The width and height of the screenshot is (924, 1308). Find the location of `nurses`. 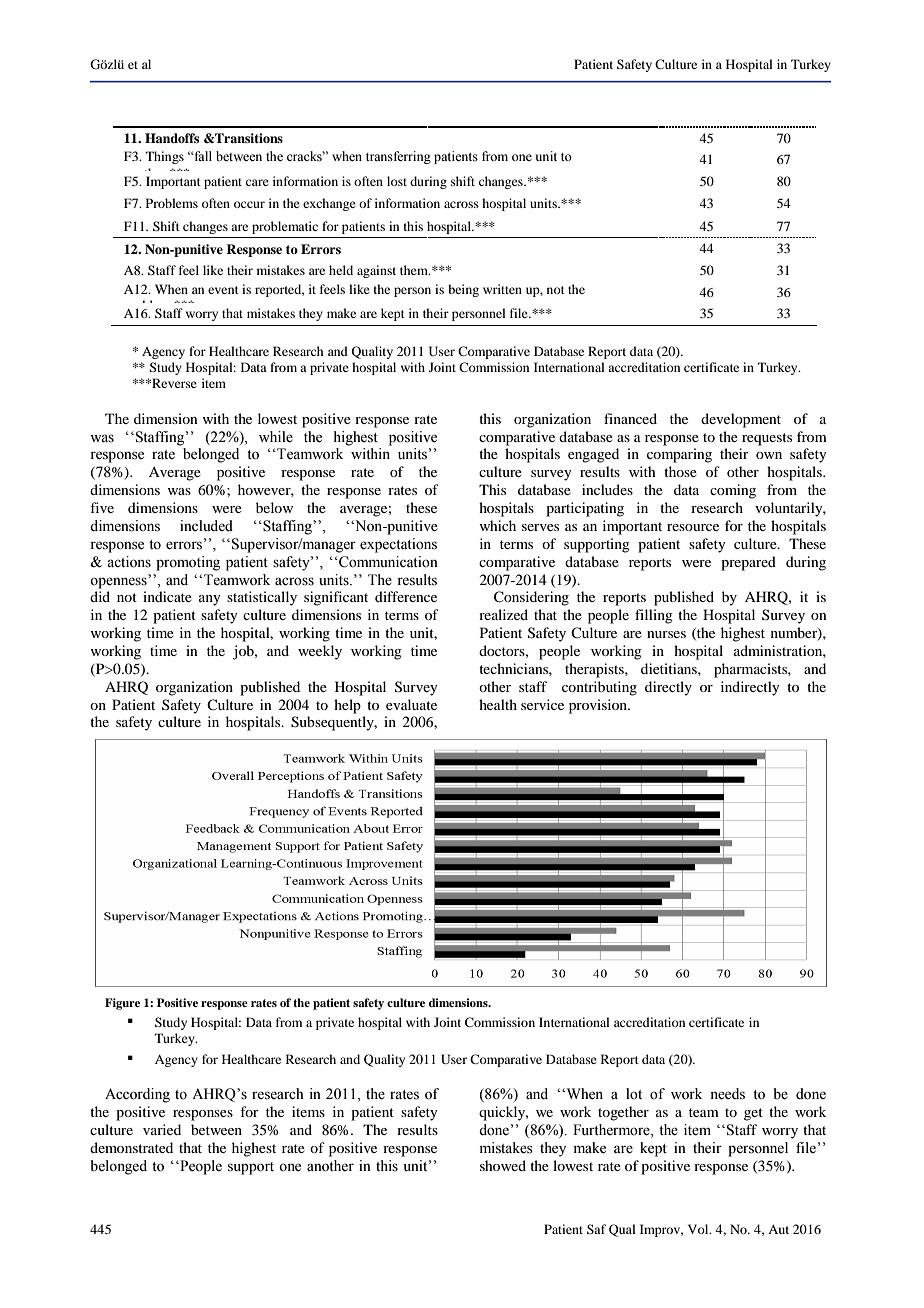

nurses is located at coordinates (666, 634).
